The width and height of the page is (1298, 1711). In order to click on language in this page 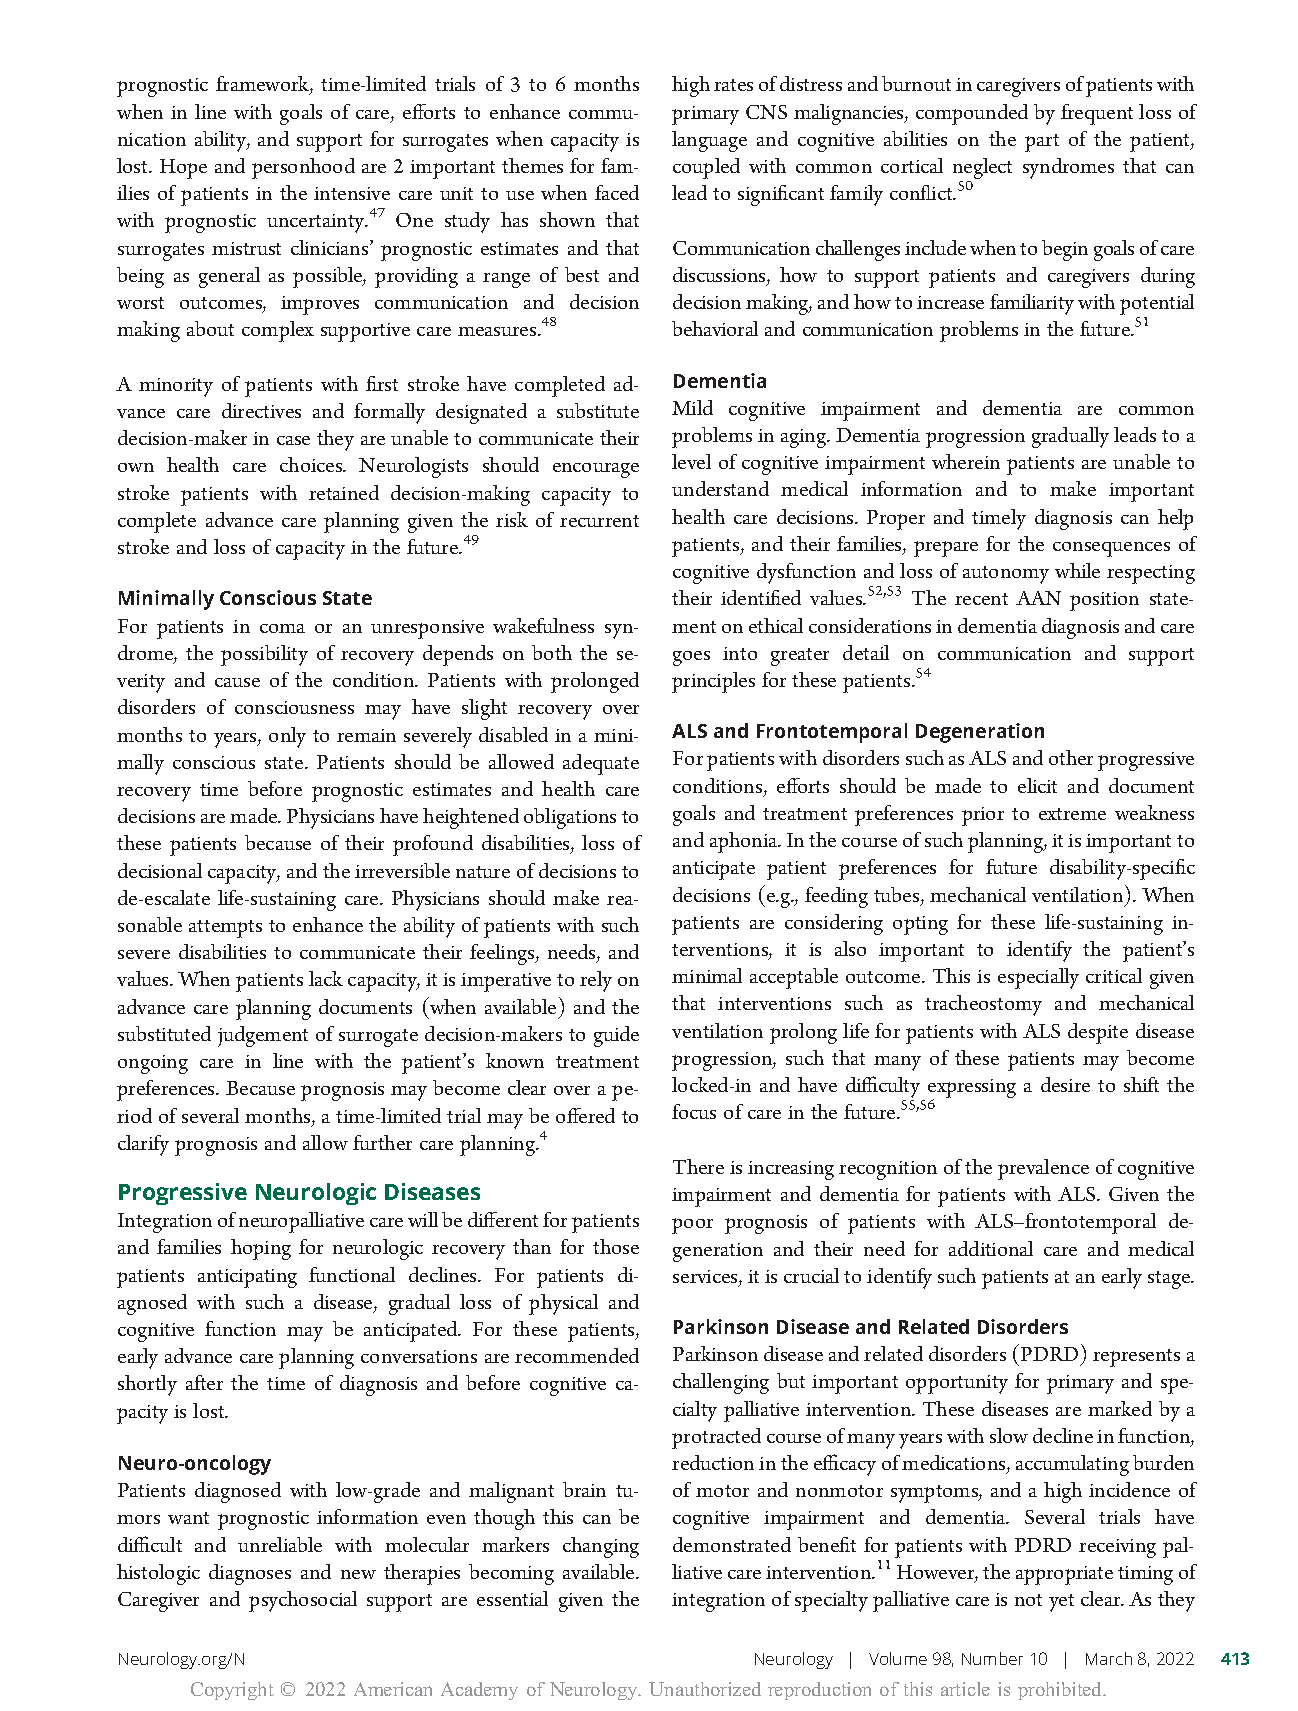, I will do `click(709, 141)`.
